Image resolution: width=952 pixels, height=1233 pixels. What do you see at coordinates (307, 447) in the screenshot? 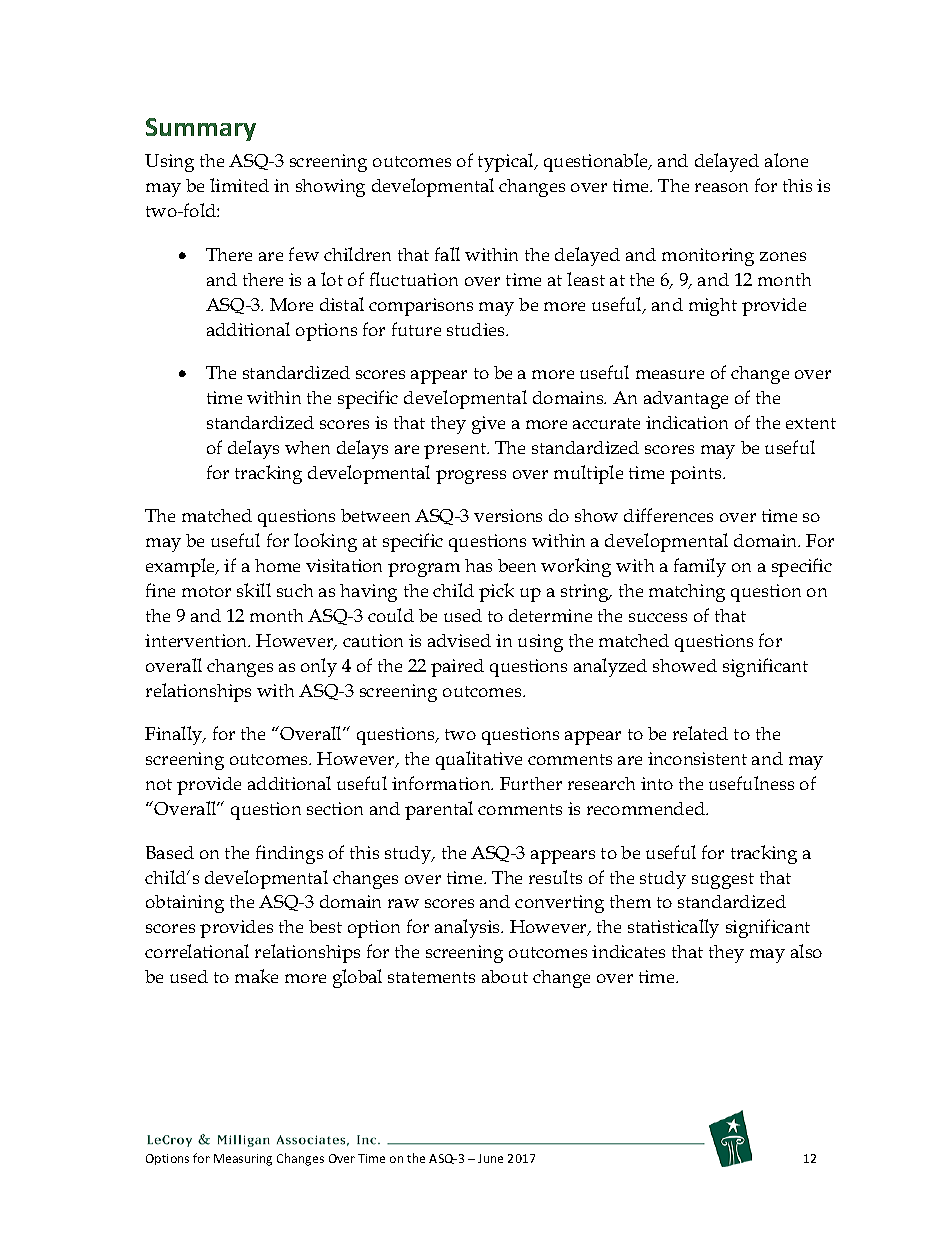
I see `when` at bounding box center [307, 447].
